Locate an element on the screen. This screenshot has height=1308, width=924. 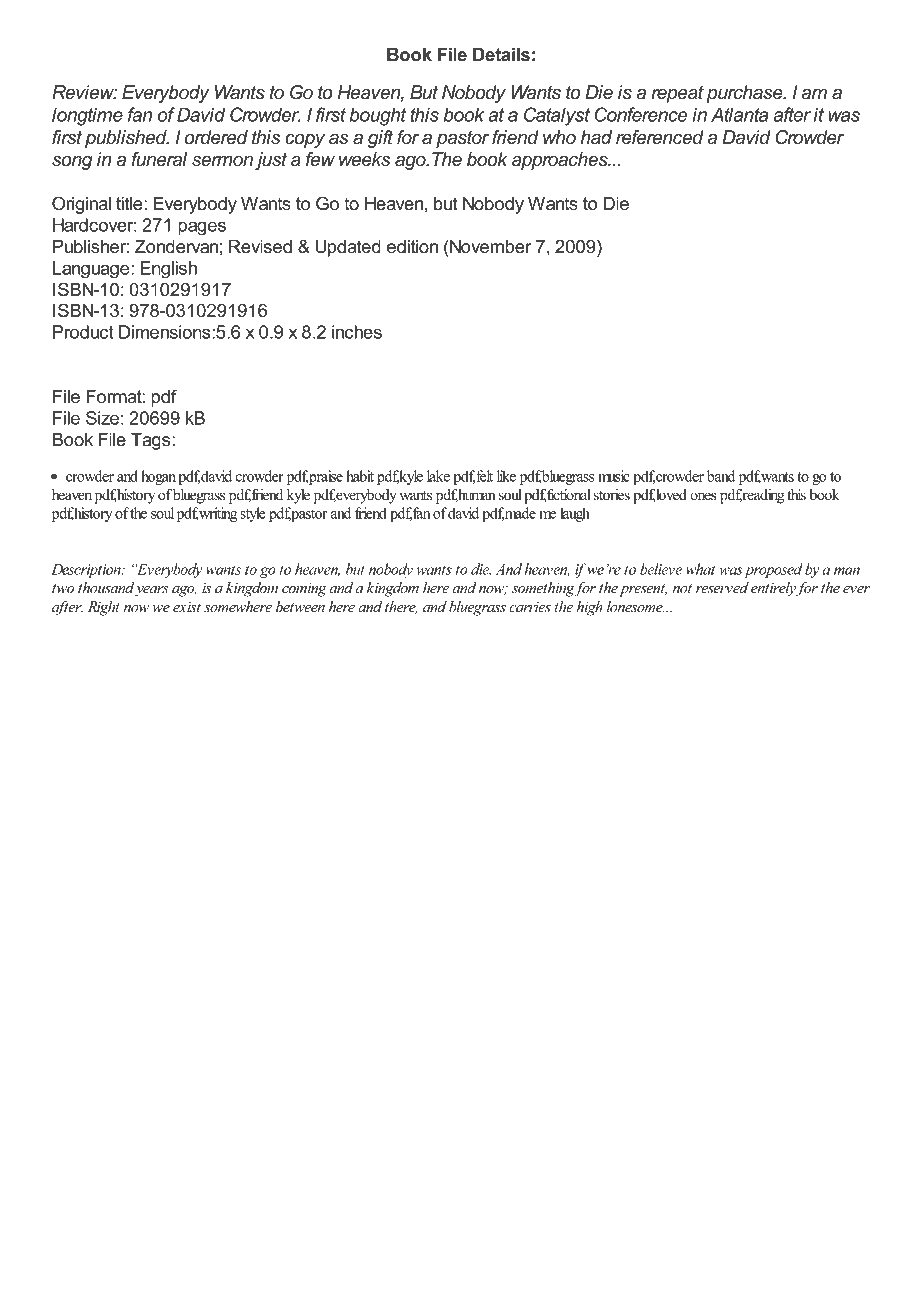
November is located at coordinates (491, 246).
